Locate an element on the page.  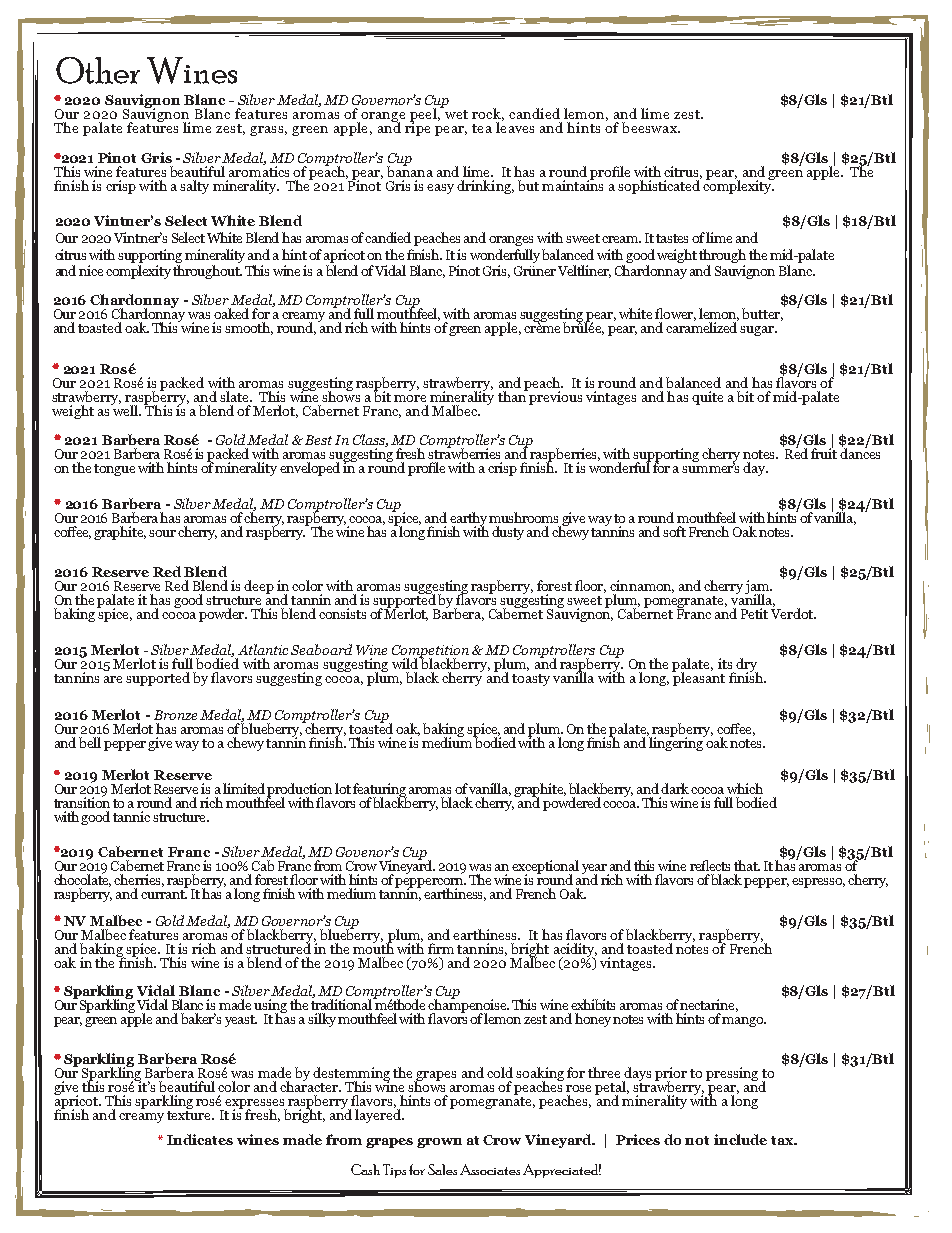
strawberries is located at coordinates (464, 452).
